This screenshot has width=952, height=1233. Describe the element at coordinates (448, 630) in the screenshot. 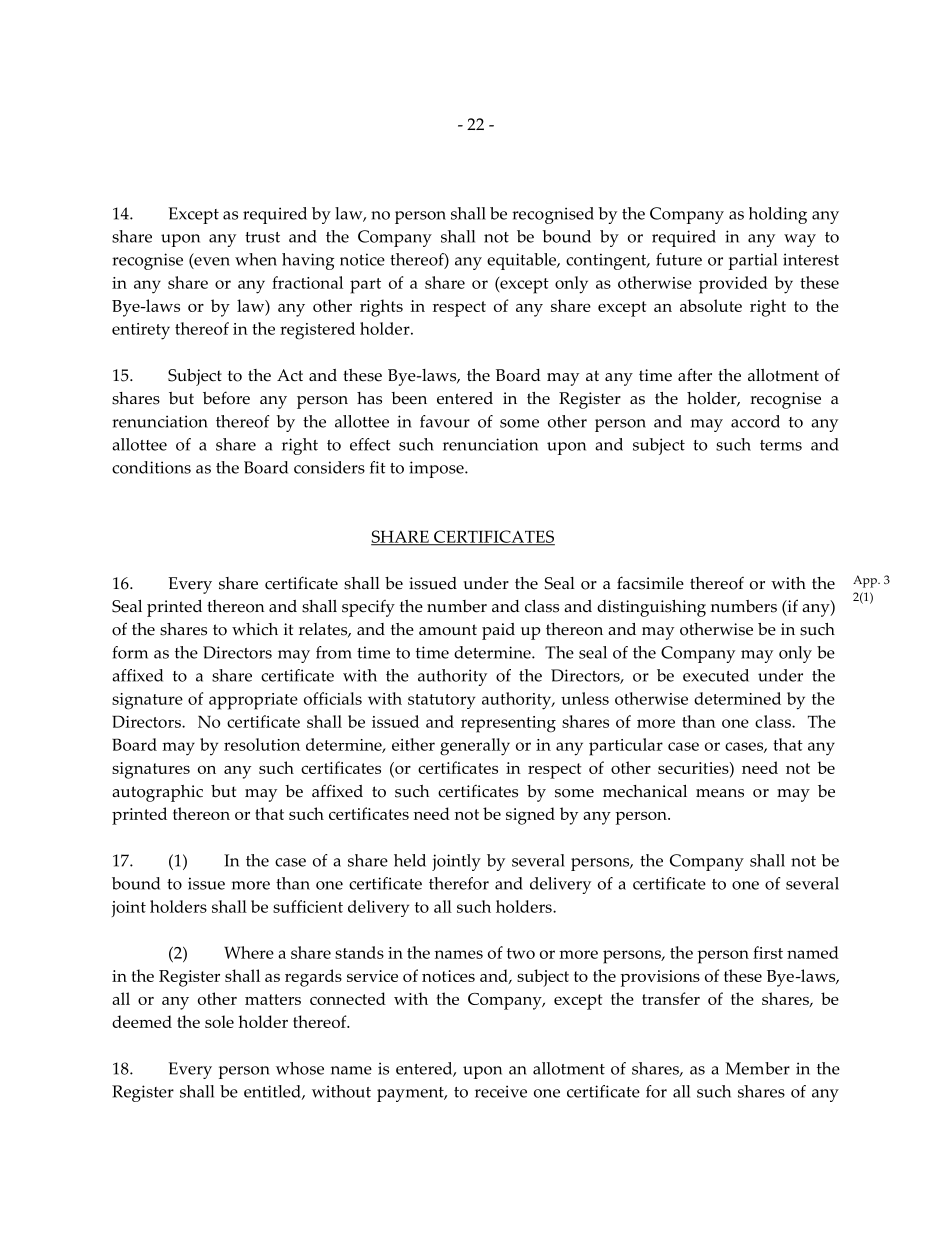

I see `amount` at that location.
